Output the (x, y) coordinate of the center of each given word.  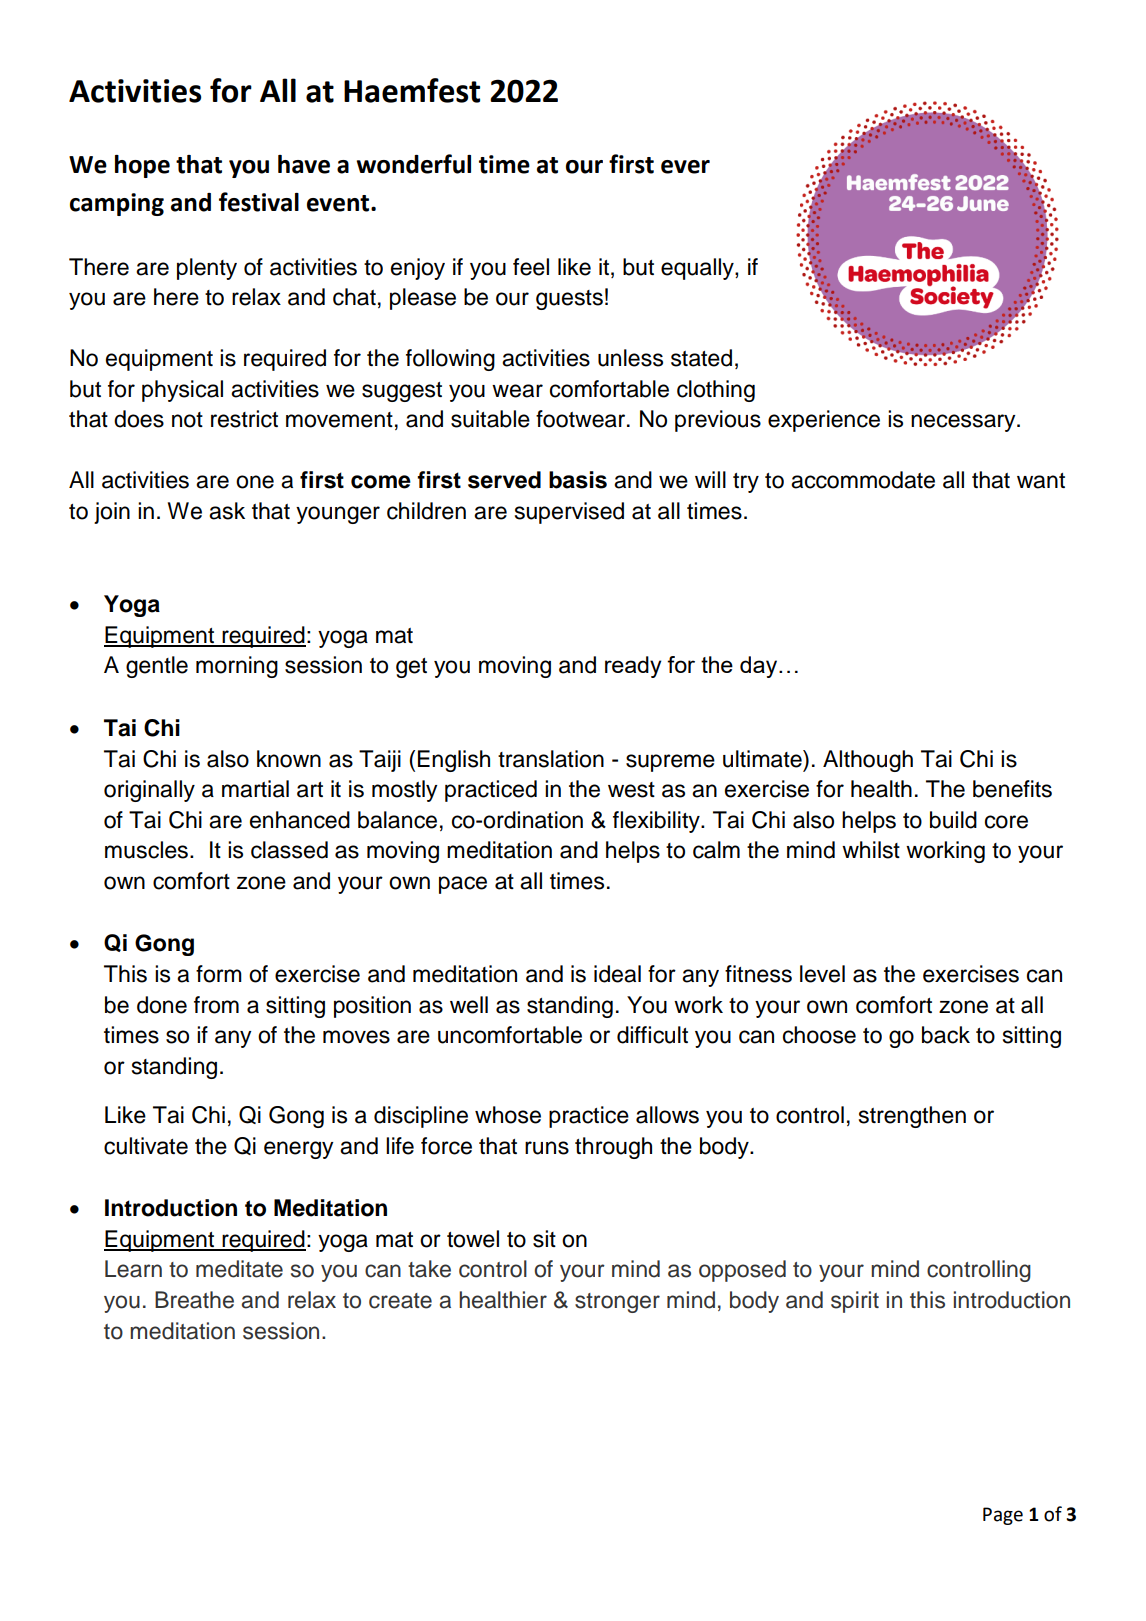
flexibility (657, 822)
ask (227, 511)
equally (698, 269)
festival (259, 202)
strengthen (912, 1117)
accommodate (863, 480)
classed (289, 850)
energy (299, 1150)
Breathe (194, 1300)
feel (531, 267)
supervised (569, 513)
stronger (617, 1303)
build (953, 820)
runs (547, 1148)
